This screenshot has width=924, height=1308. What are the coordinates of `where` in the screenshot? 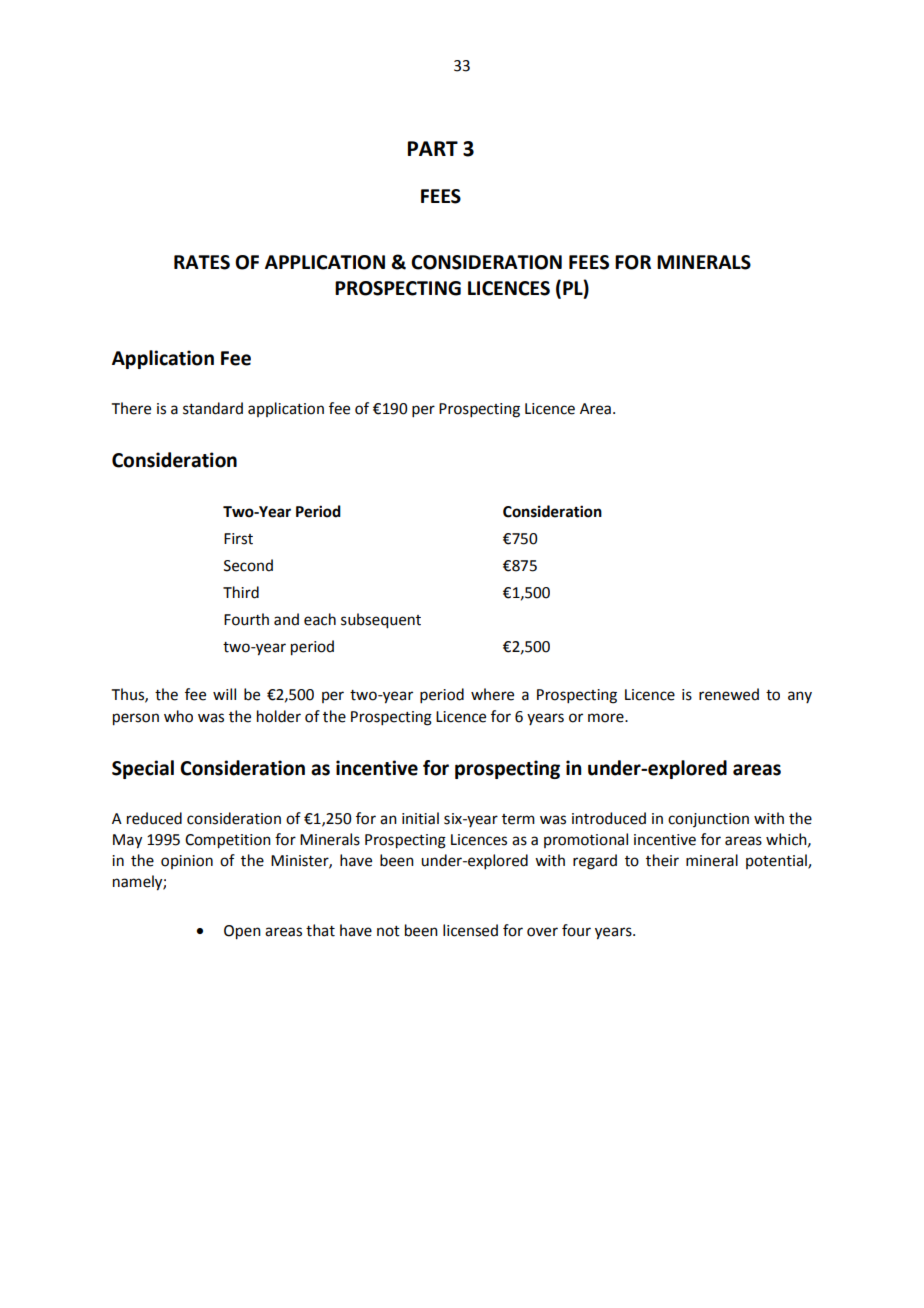 It's located at (492, 694).
